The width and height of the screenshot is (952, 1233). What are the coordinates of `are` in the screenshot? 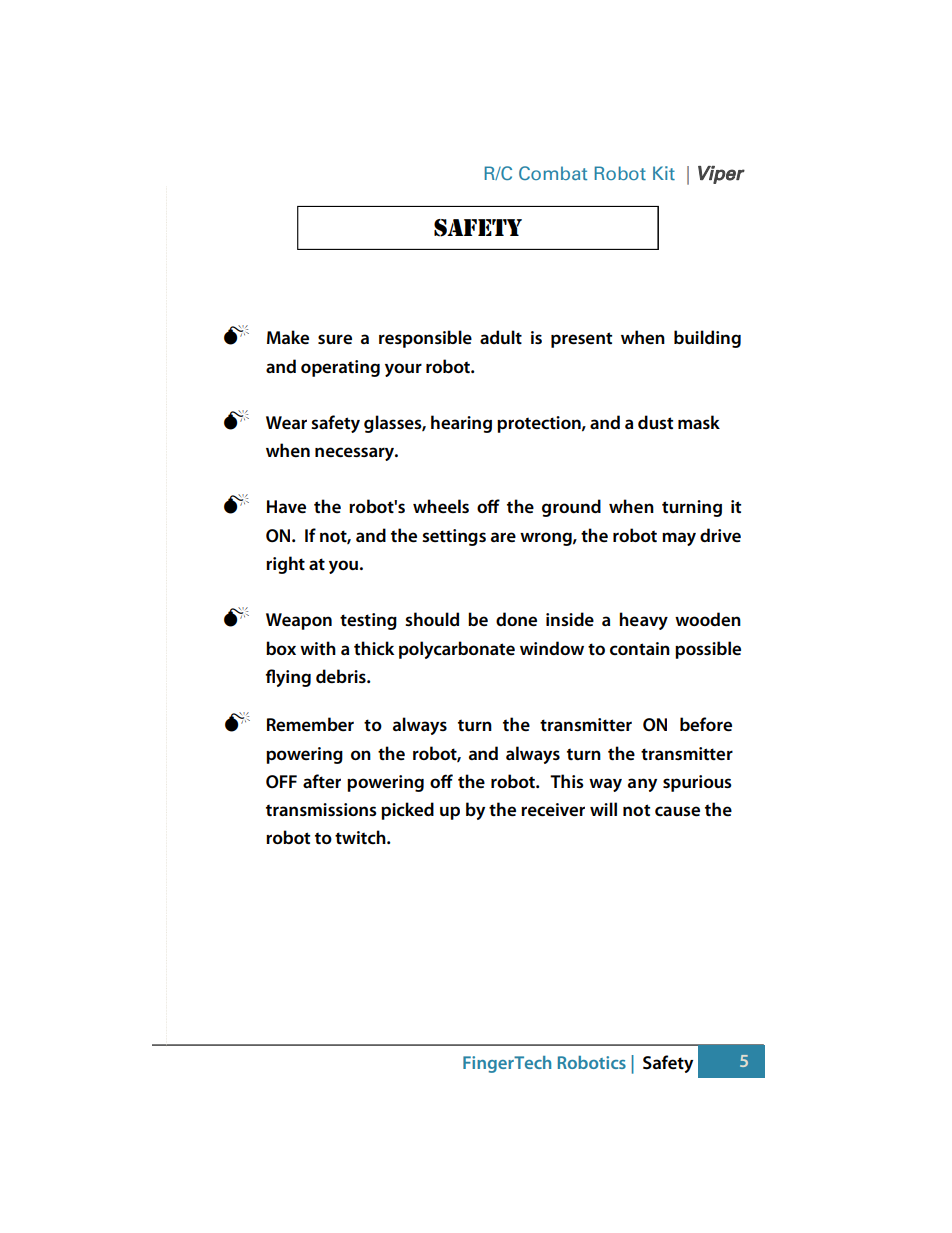 It's located at (503, 537).
